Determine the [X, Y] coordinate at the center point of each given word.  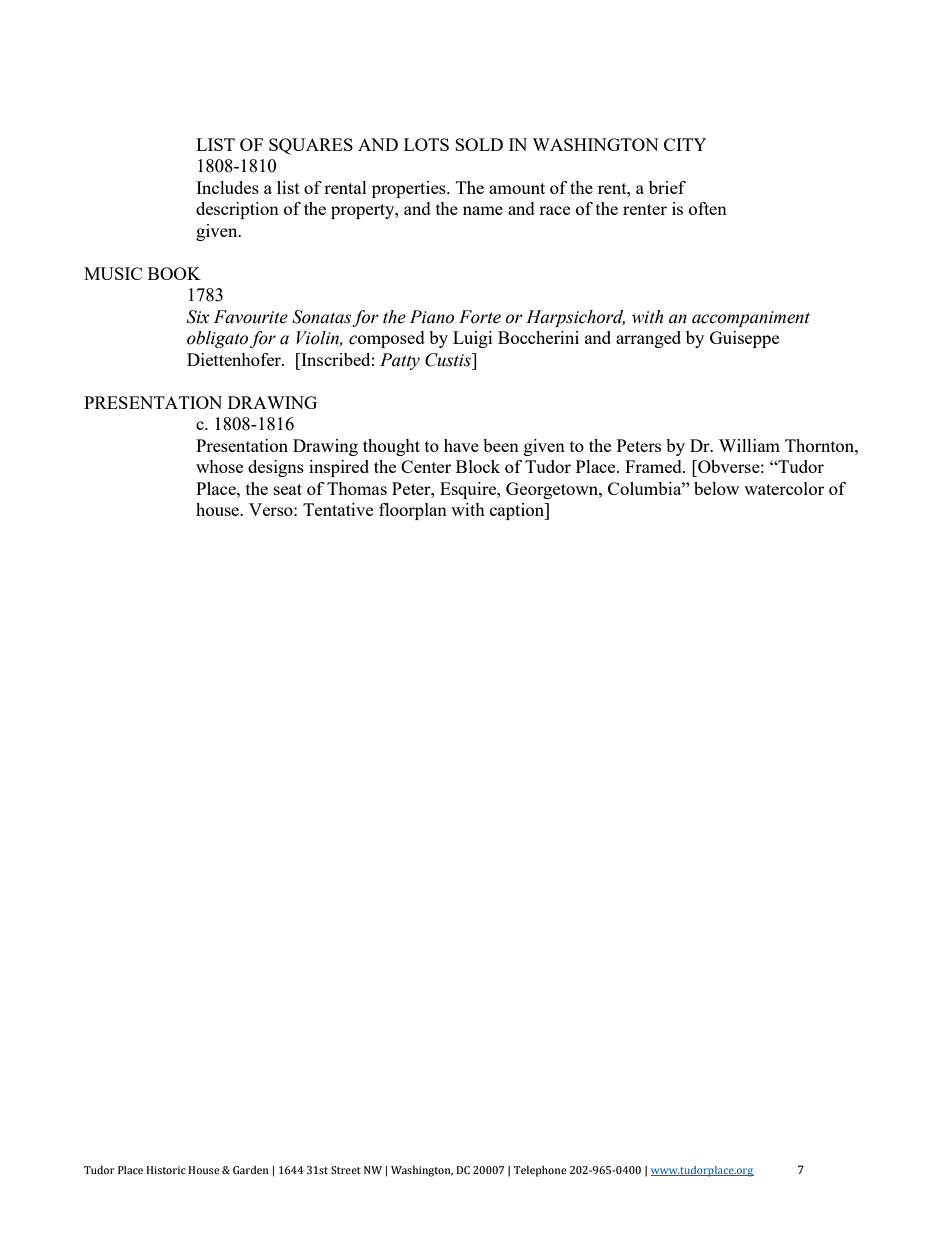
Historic [166, 1170]
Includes [227, 187]
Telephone [540, 1171]
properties [410, 189]
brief [667, 187]
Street [346, 1170]
